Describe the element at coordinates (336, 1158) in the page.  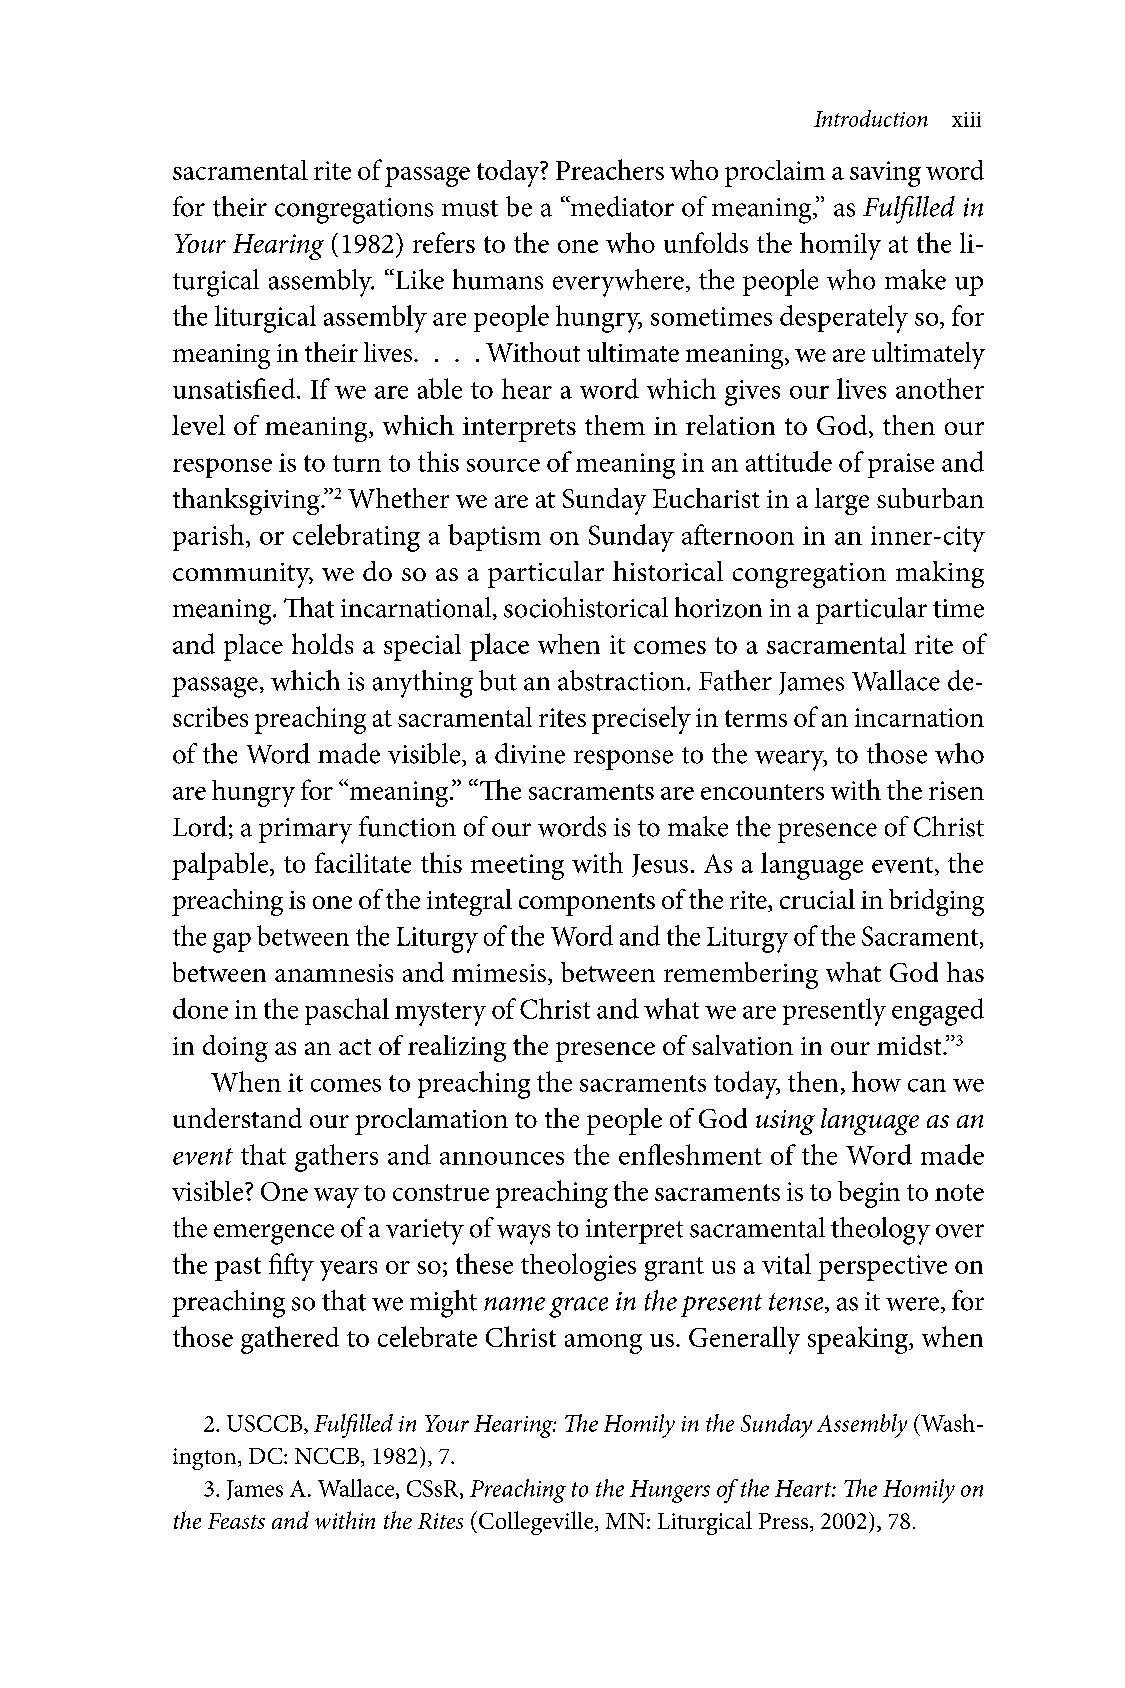
I see `gathers` at that location.
